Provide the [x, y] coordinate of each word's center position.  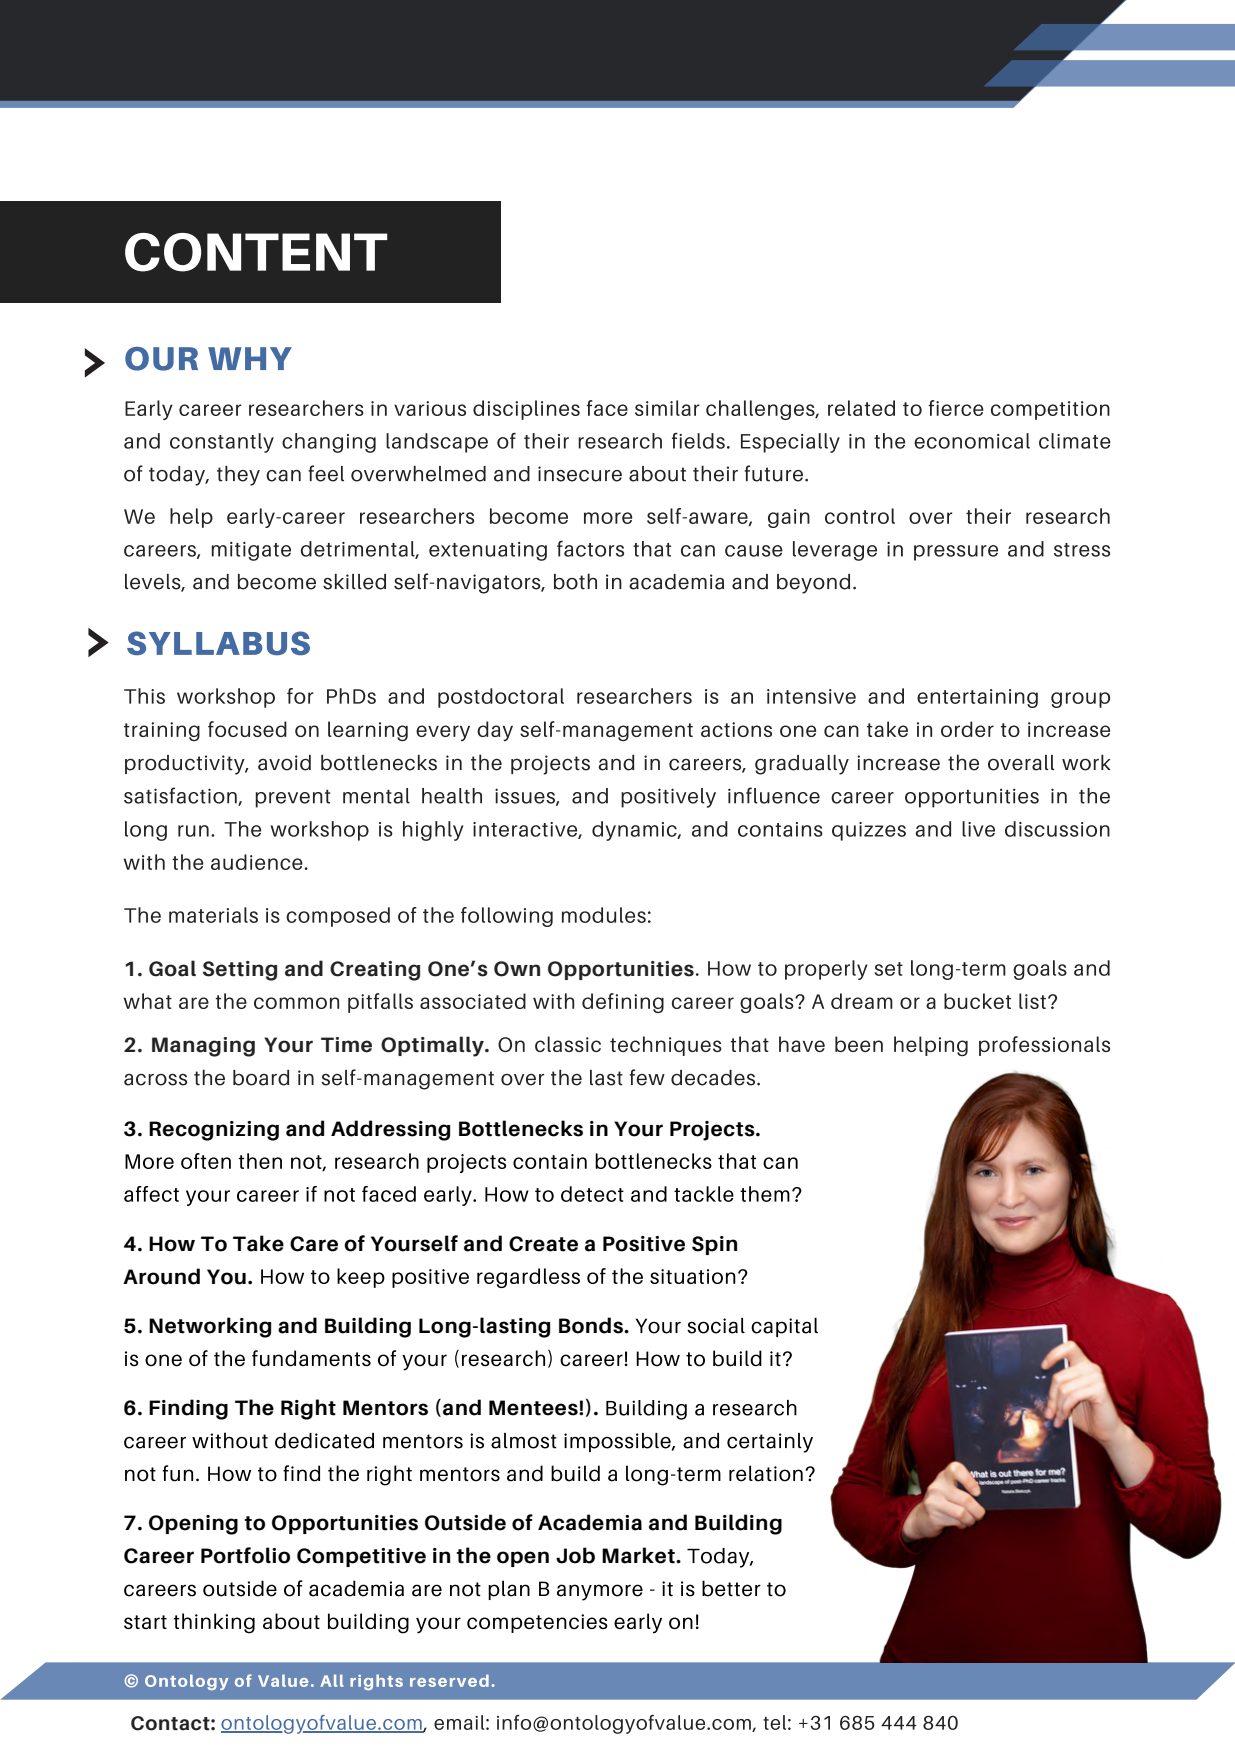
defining [623, 1003]
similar [667, 408]
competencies [537, 1623]
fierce [956, 408]
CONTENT [256, 252]
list [1032, 1001]
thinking [214, 1623]
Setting [240, 971]
